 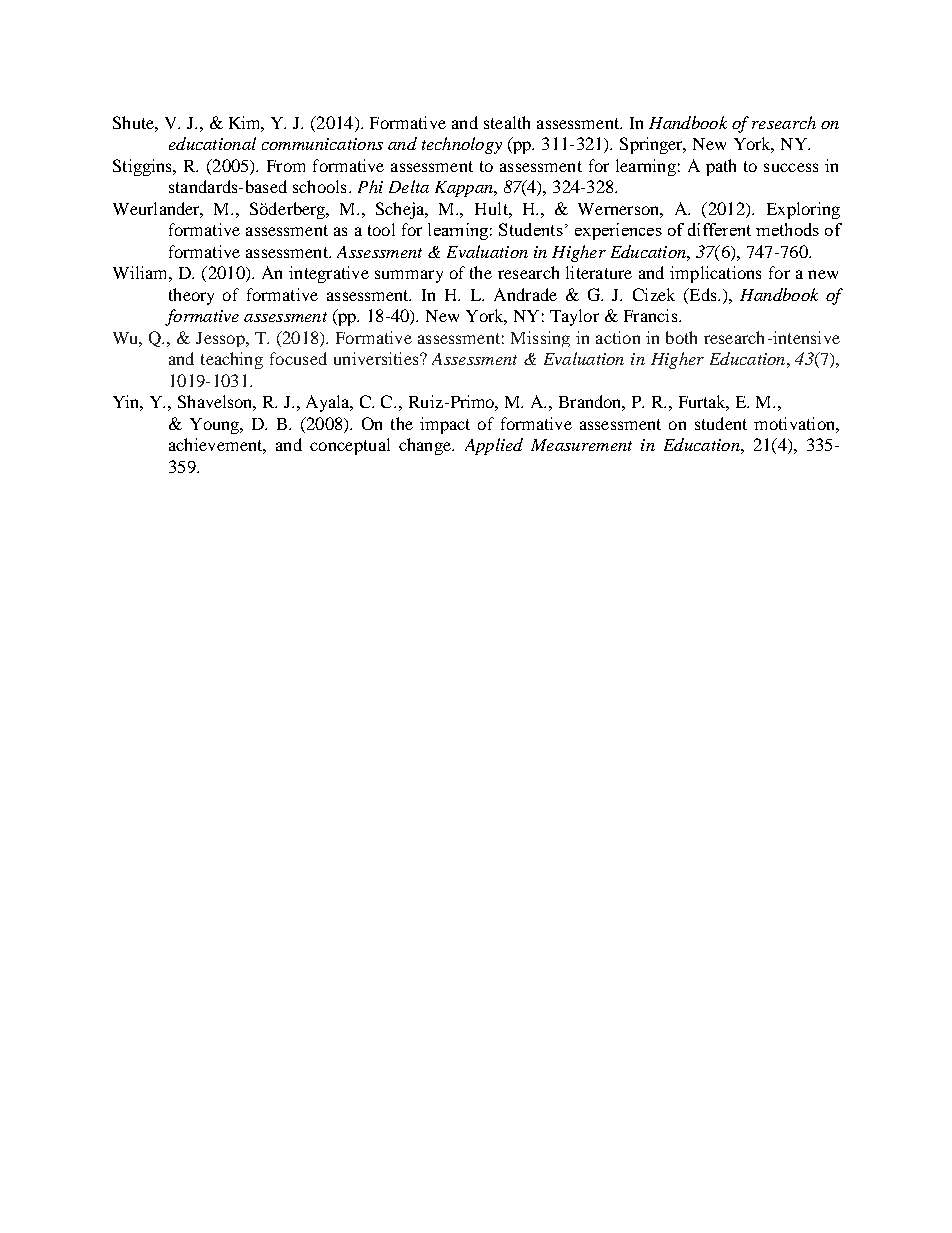 I want to click on Young, so click(x=216, y=426).
